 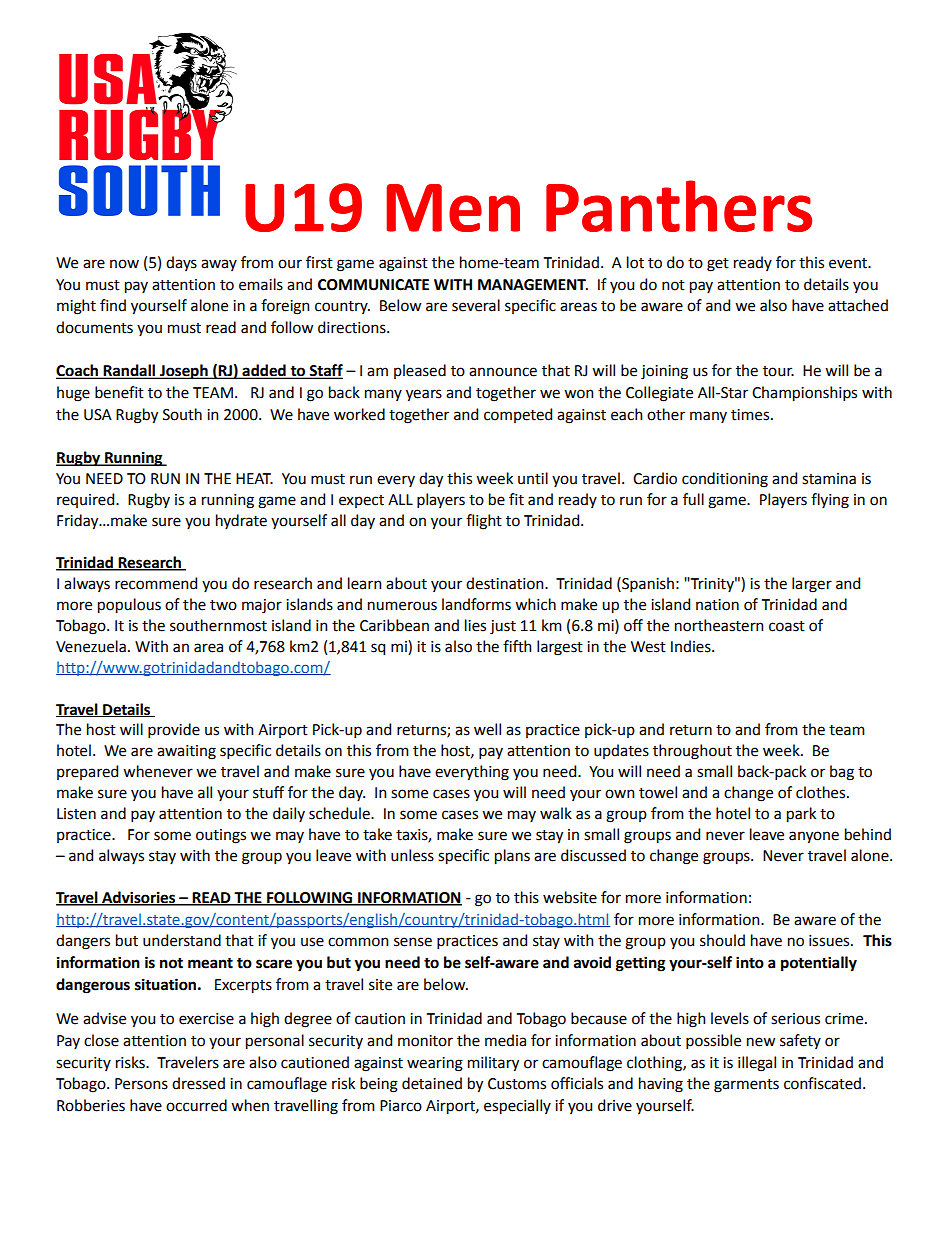 What do you see at coordinates (746, 1086) in the document?
I see `garments` at bounding box center [746, 1086].
